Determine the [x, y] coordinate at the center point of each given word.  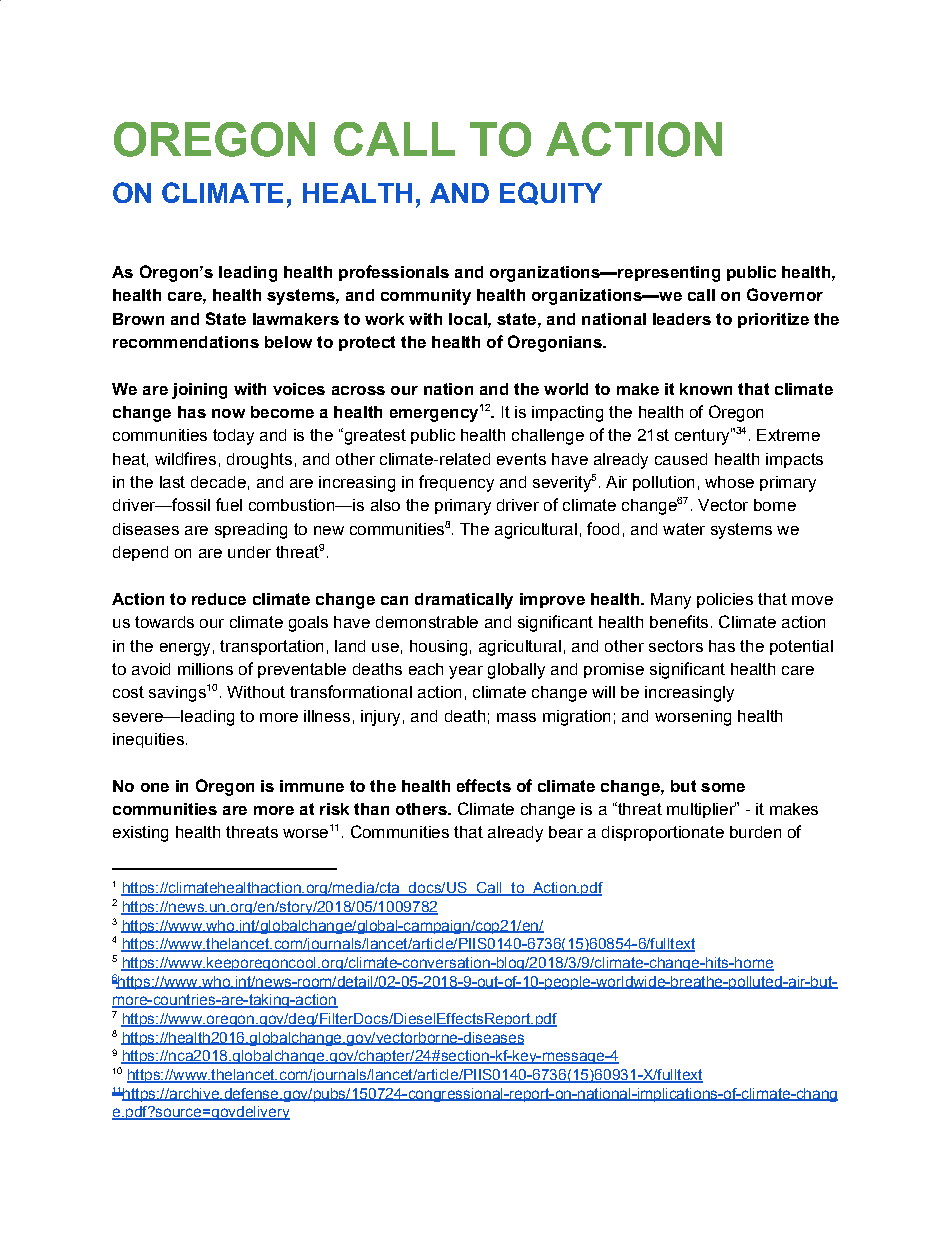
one [155, 787]
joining [199, 391]
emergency [434, 415]
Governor [785, 294]
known [706, 389]
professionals [394, 273]
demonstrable [427, 622]
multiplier [701, 810]
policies [725, 600]
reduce [219, 599]
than [371, 809]
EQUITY [551, 193]
